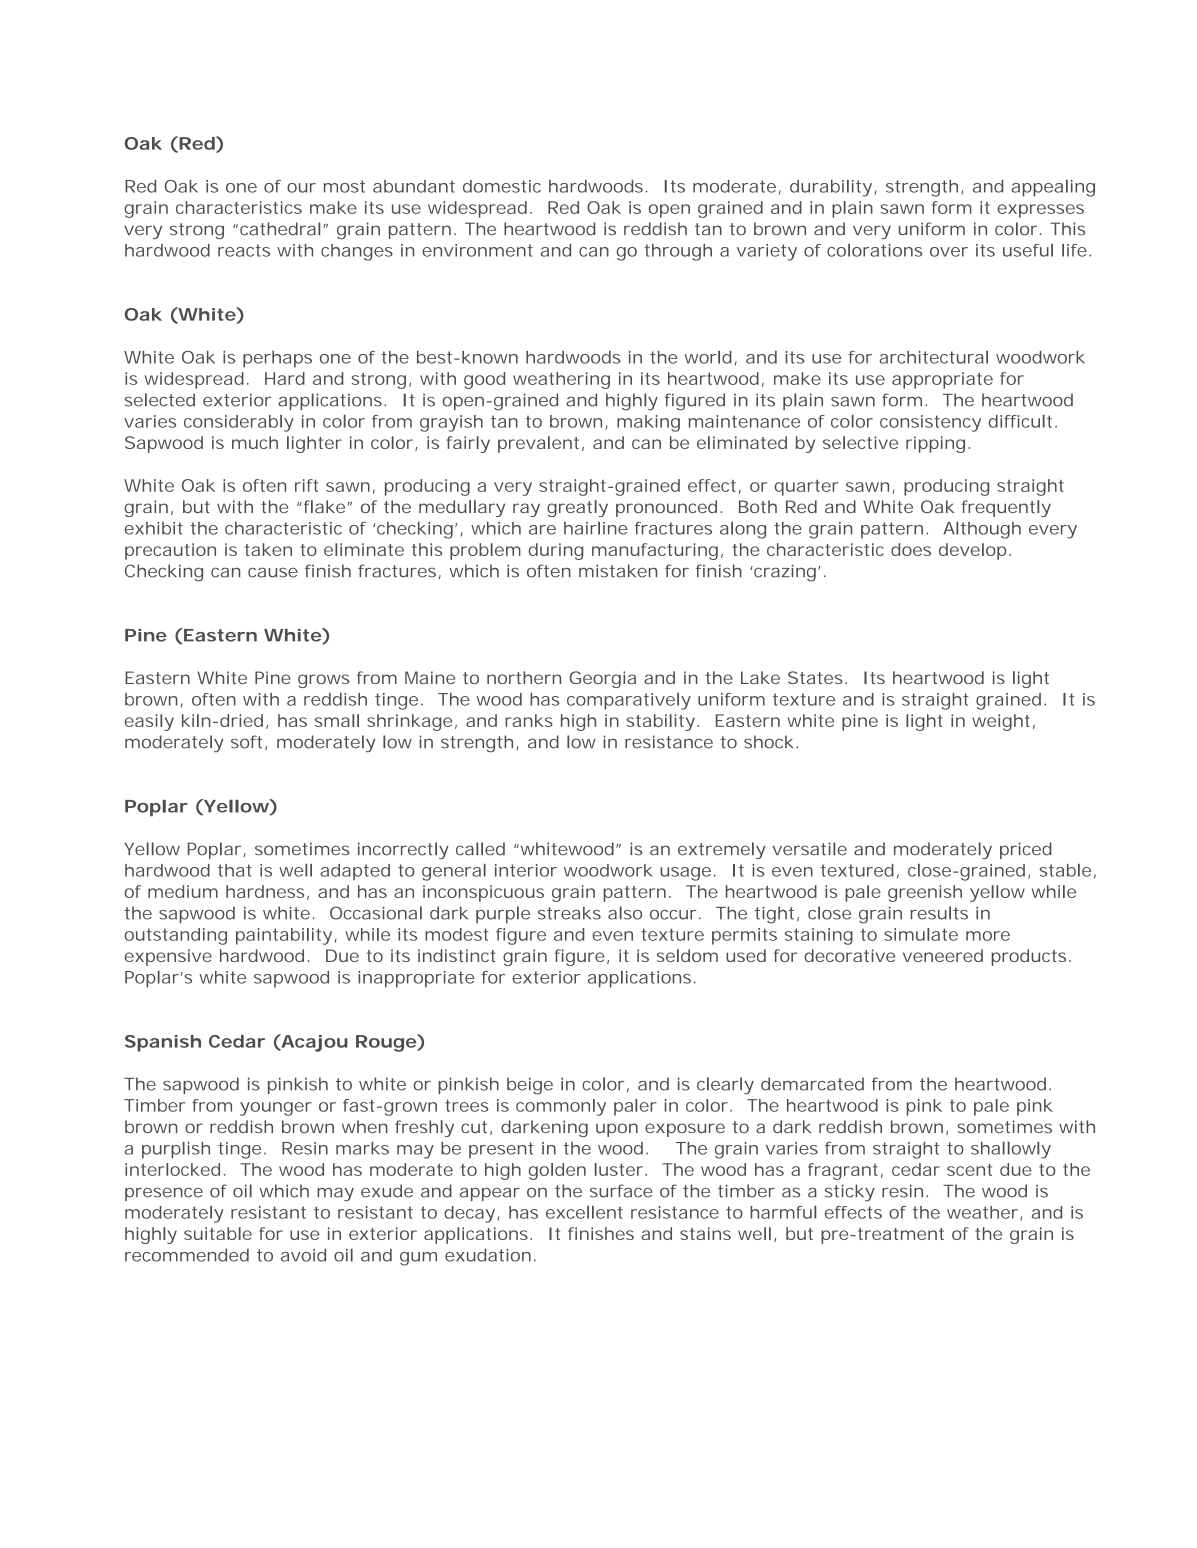 This document has width=1197, height=1548. Describe the element at coordinates (655, 551) in the document. I see `manufacturing` at that location.
